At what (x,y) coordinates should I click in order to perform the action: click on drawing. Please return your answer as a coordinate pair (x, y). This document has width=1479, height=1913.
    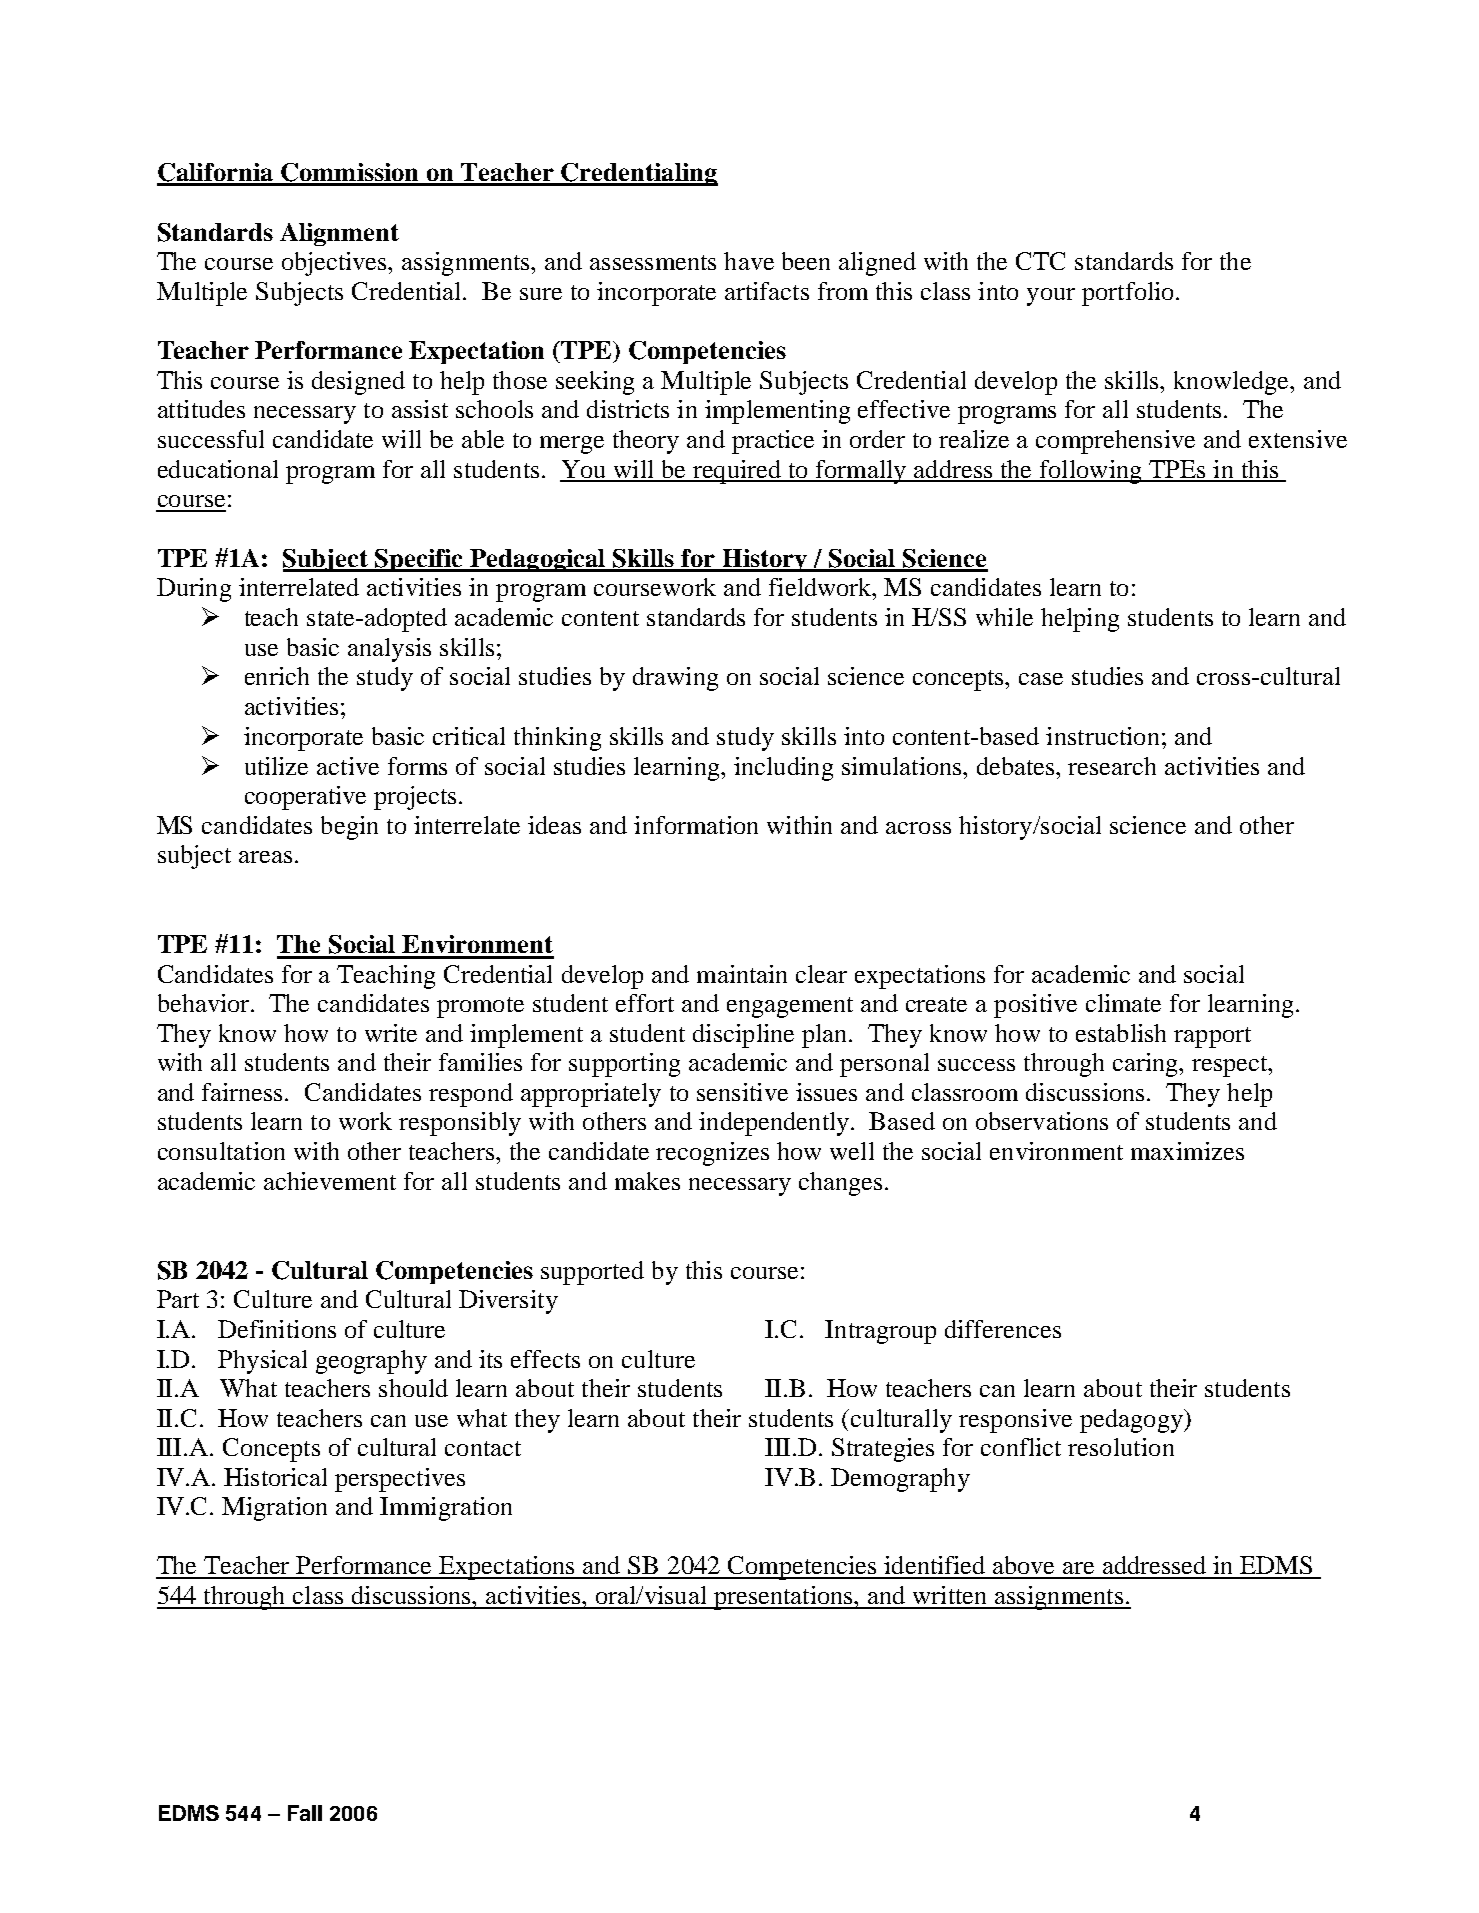
    Looking at the image, I should click on (675, 679).
